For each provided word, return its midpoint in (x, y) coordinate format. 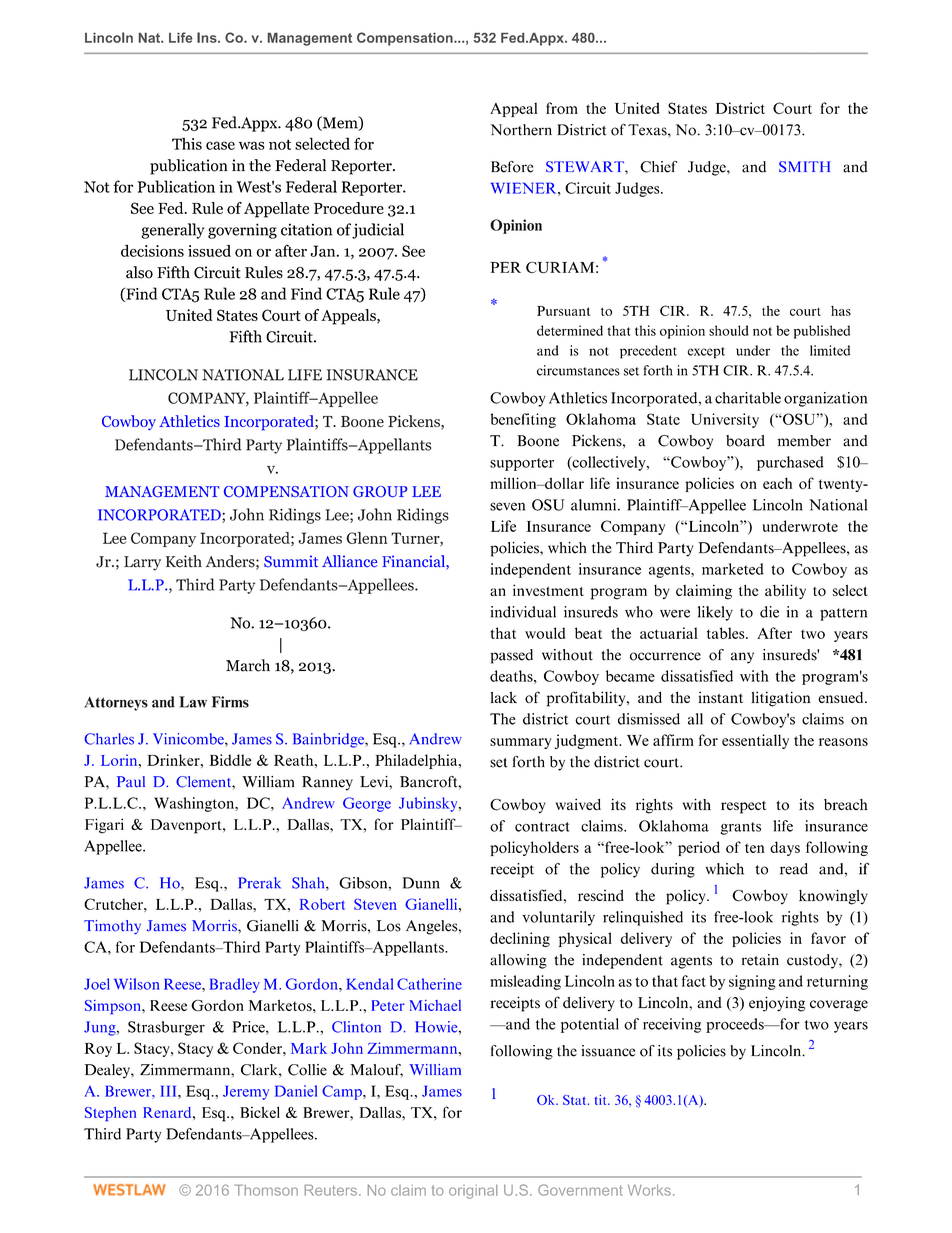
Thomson (266, 1190)
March (248, 665)
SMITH (804, 167)
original (473, 1192)
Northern (521, 130)
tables (727, 633)
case (220, 145)
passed (511, 656)
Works (649, 1190)
